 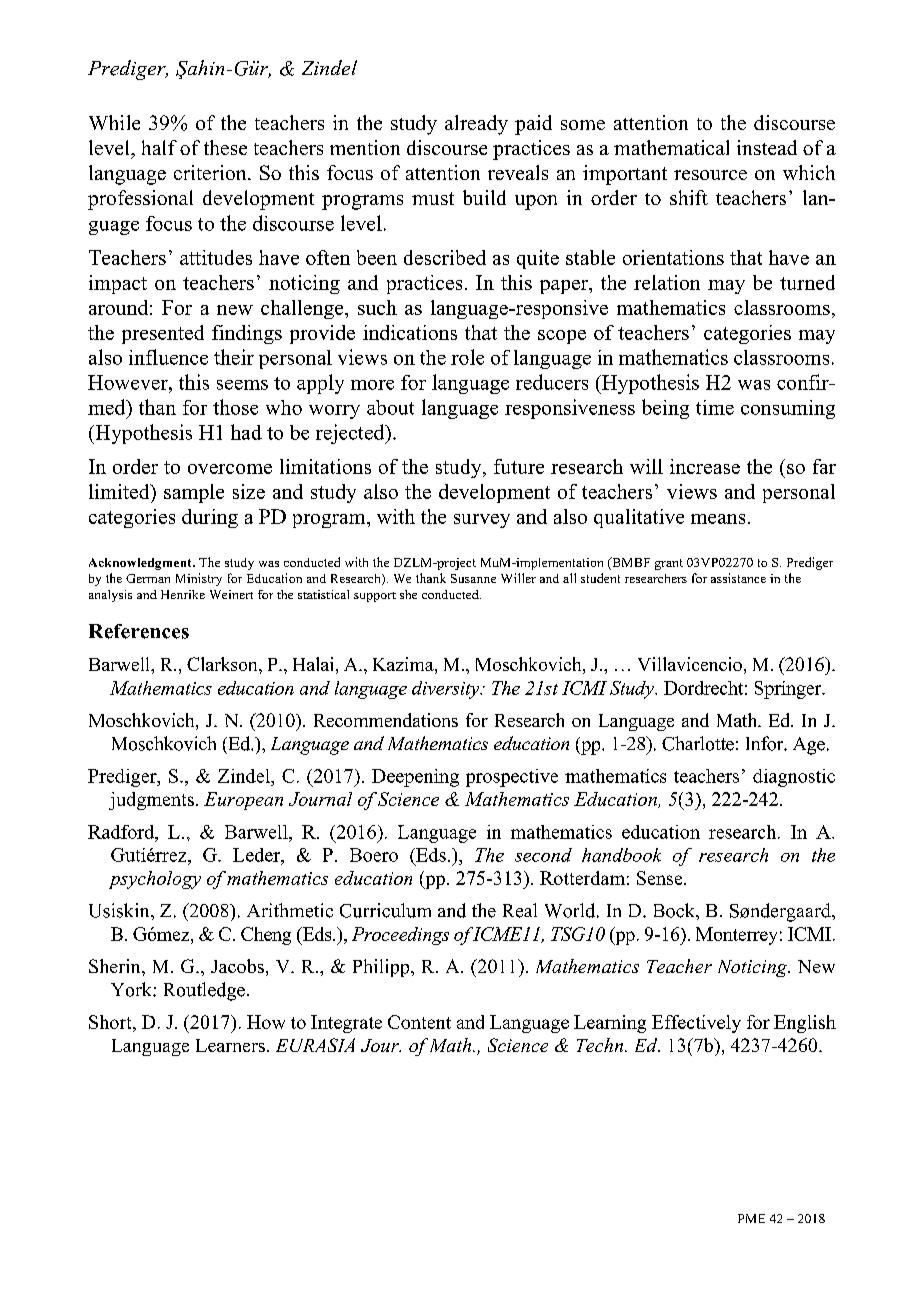 I want to click on Content, so click(x=419, y=1022).
